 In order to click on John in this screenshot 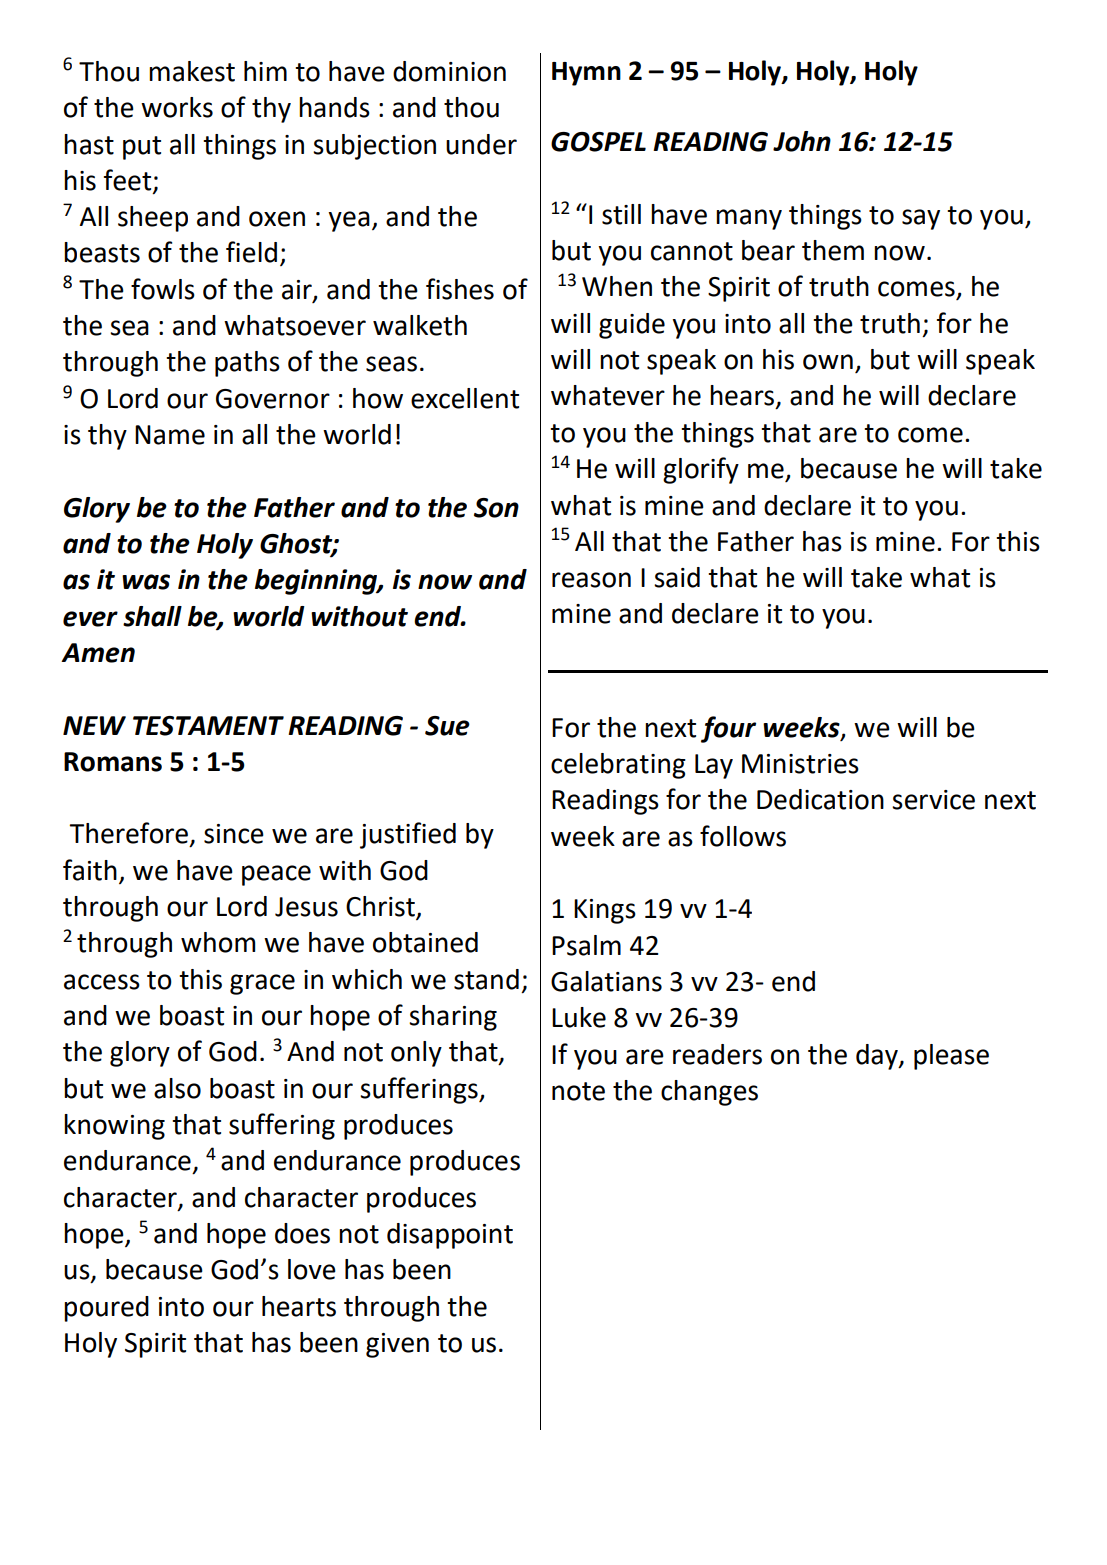, I will do `click(802, 141)`.
